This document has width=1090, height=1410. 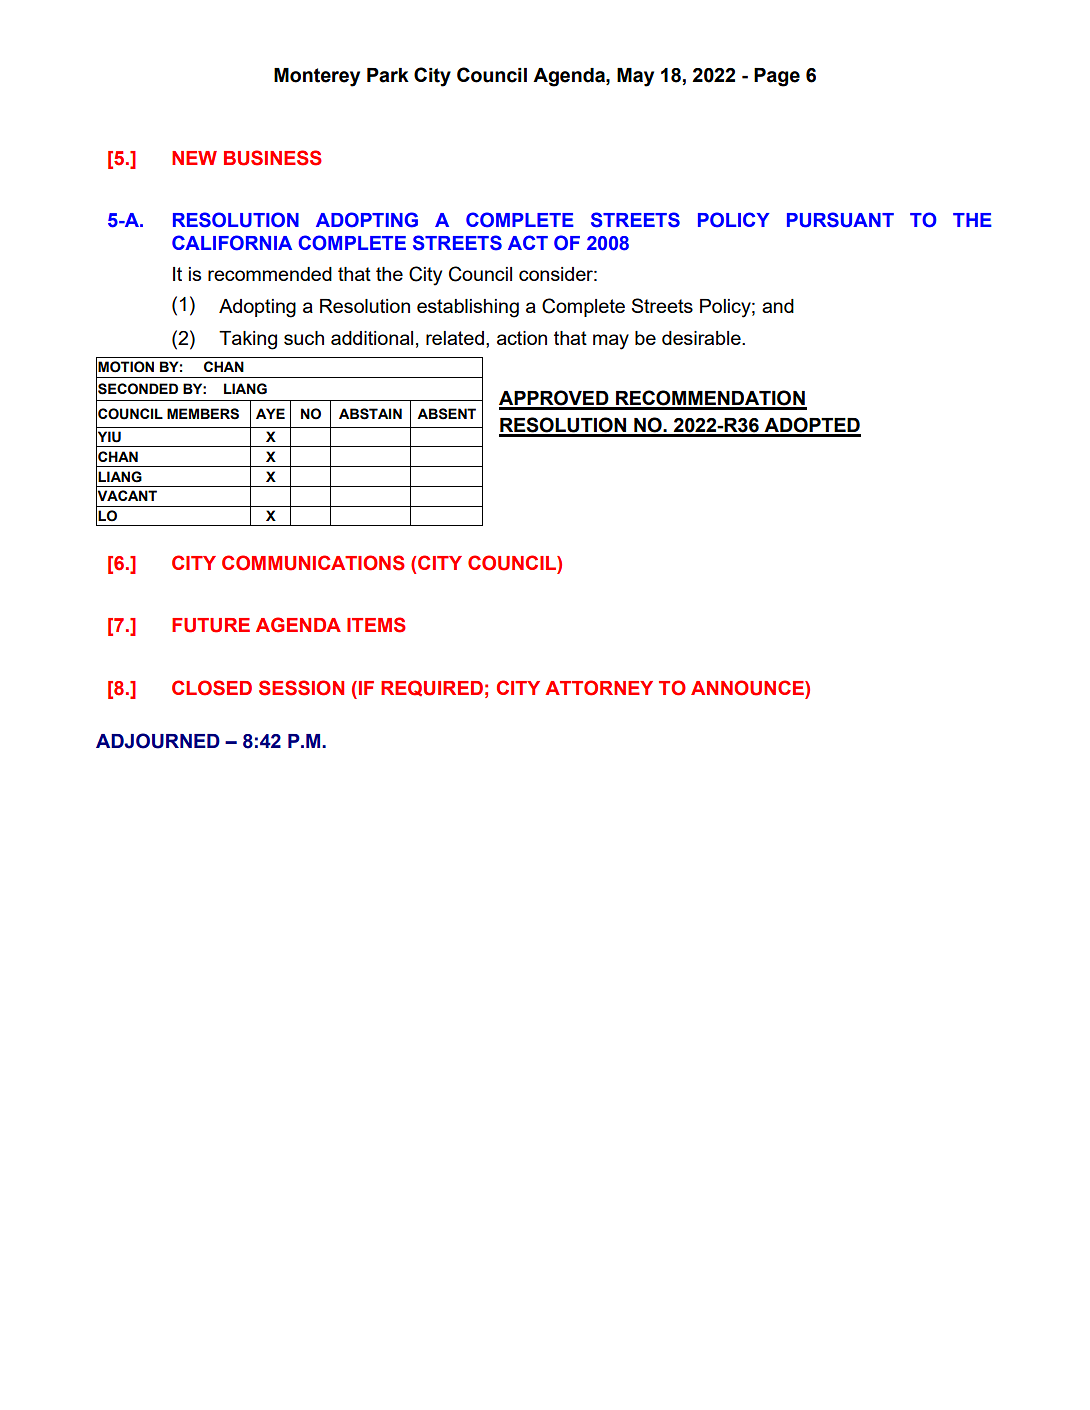 What do you see at coordinates (212, 688) in the document?
I see `CLOSED` at bounding box center [212, 688].
